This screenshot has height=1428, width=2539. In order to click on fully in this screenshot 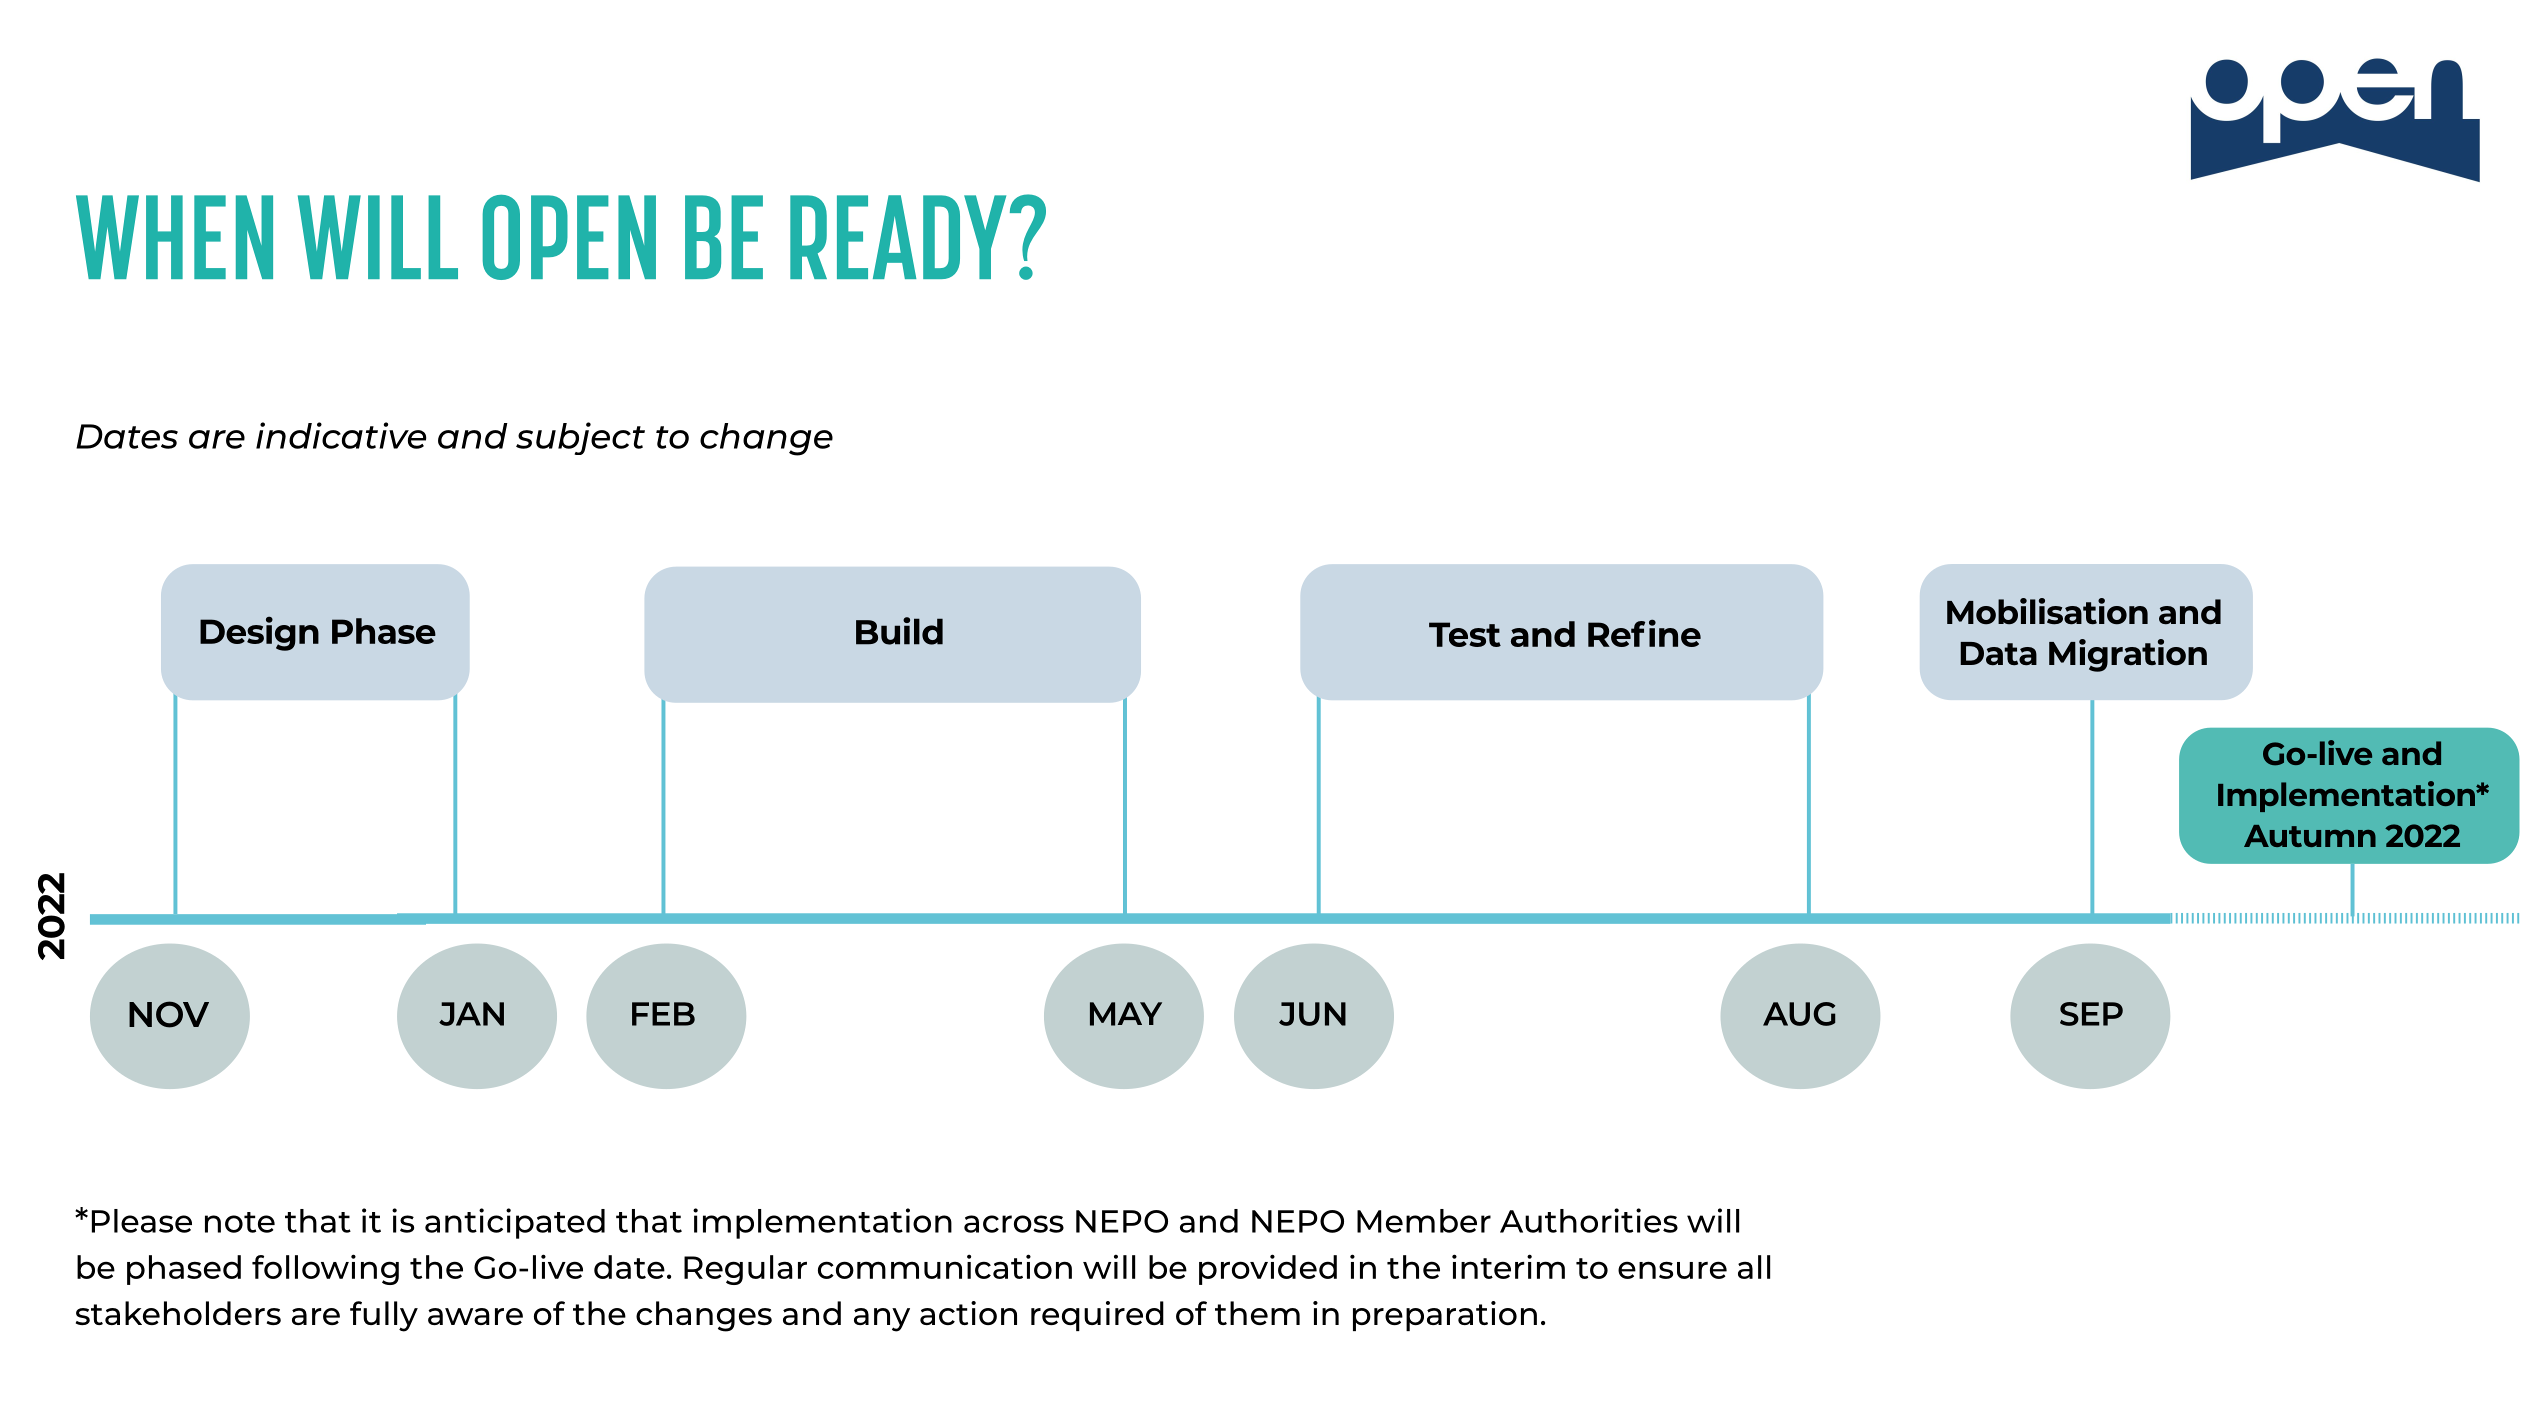, I will do `click(384, 1316)`.
